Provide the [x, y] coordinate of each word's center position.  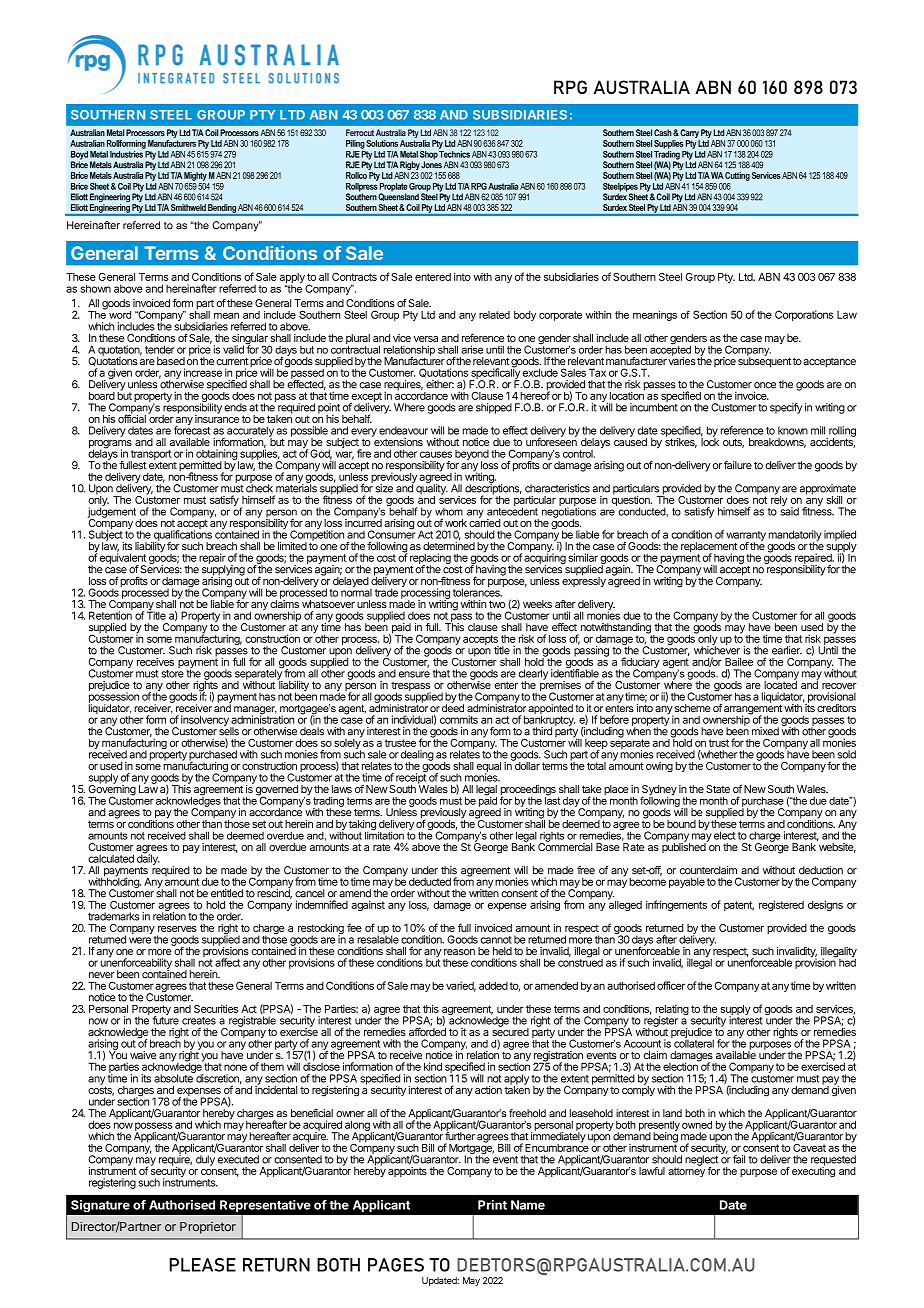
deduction [821, 870]
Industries [127, 153]
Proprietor [208, 1228]
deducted [430, 882]
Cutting [737, 176]
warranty [746, 537]
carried [485, 522]
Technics [454, 153]
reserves [177, 929]
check [259, 487]
